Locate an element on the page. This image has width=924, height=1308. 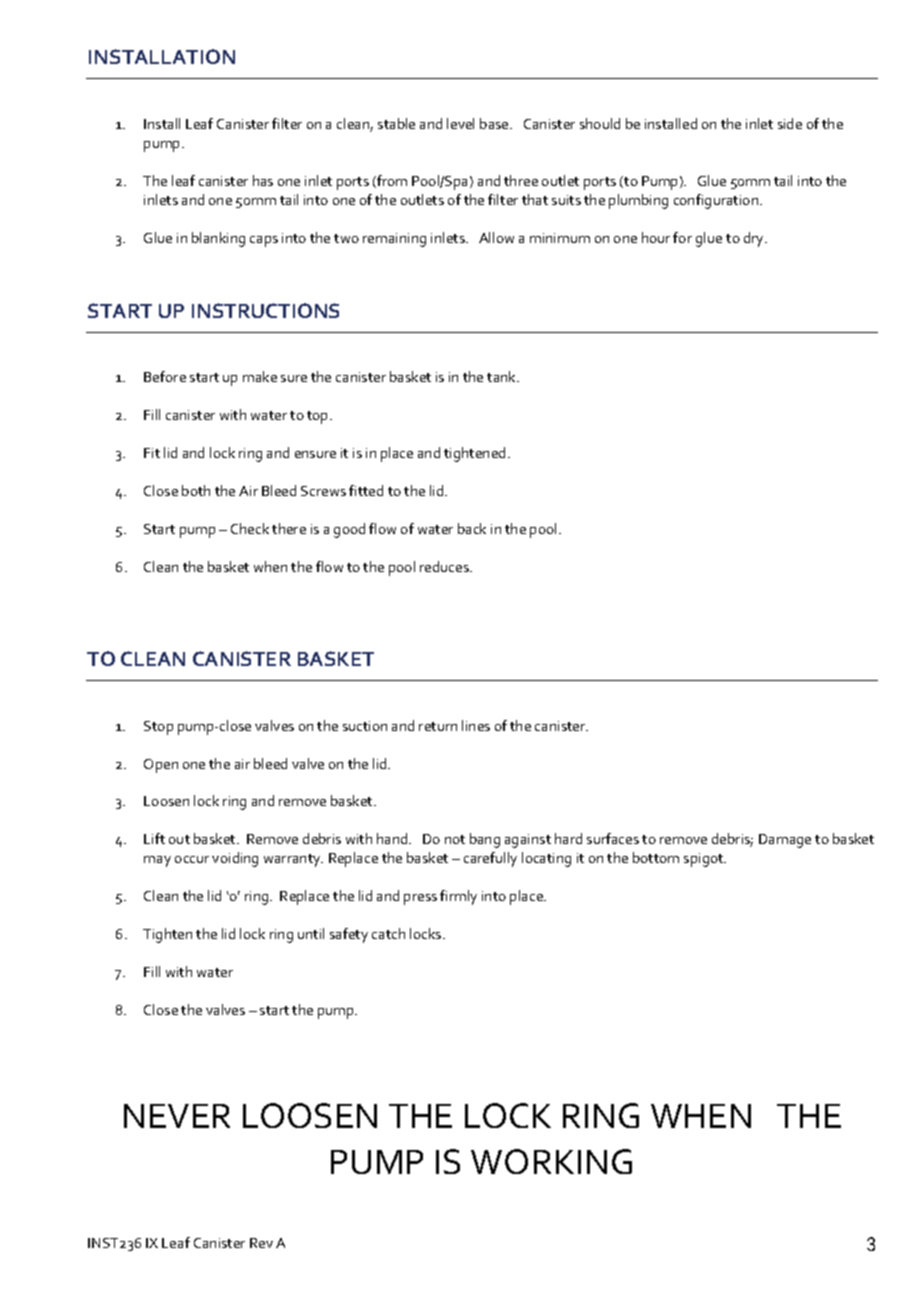
until is located at coordinates (311, 933).
